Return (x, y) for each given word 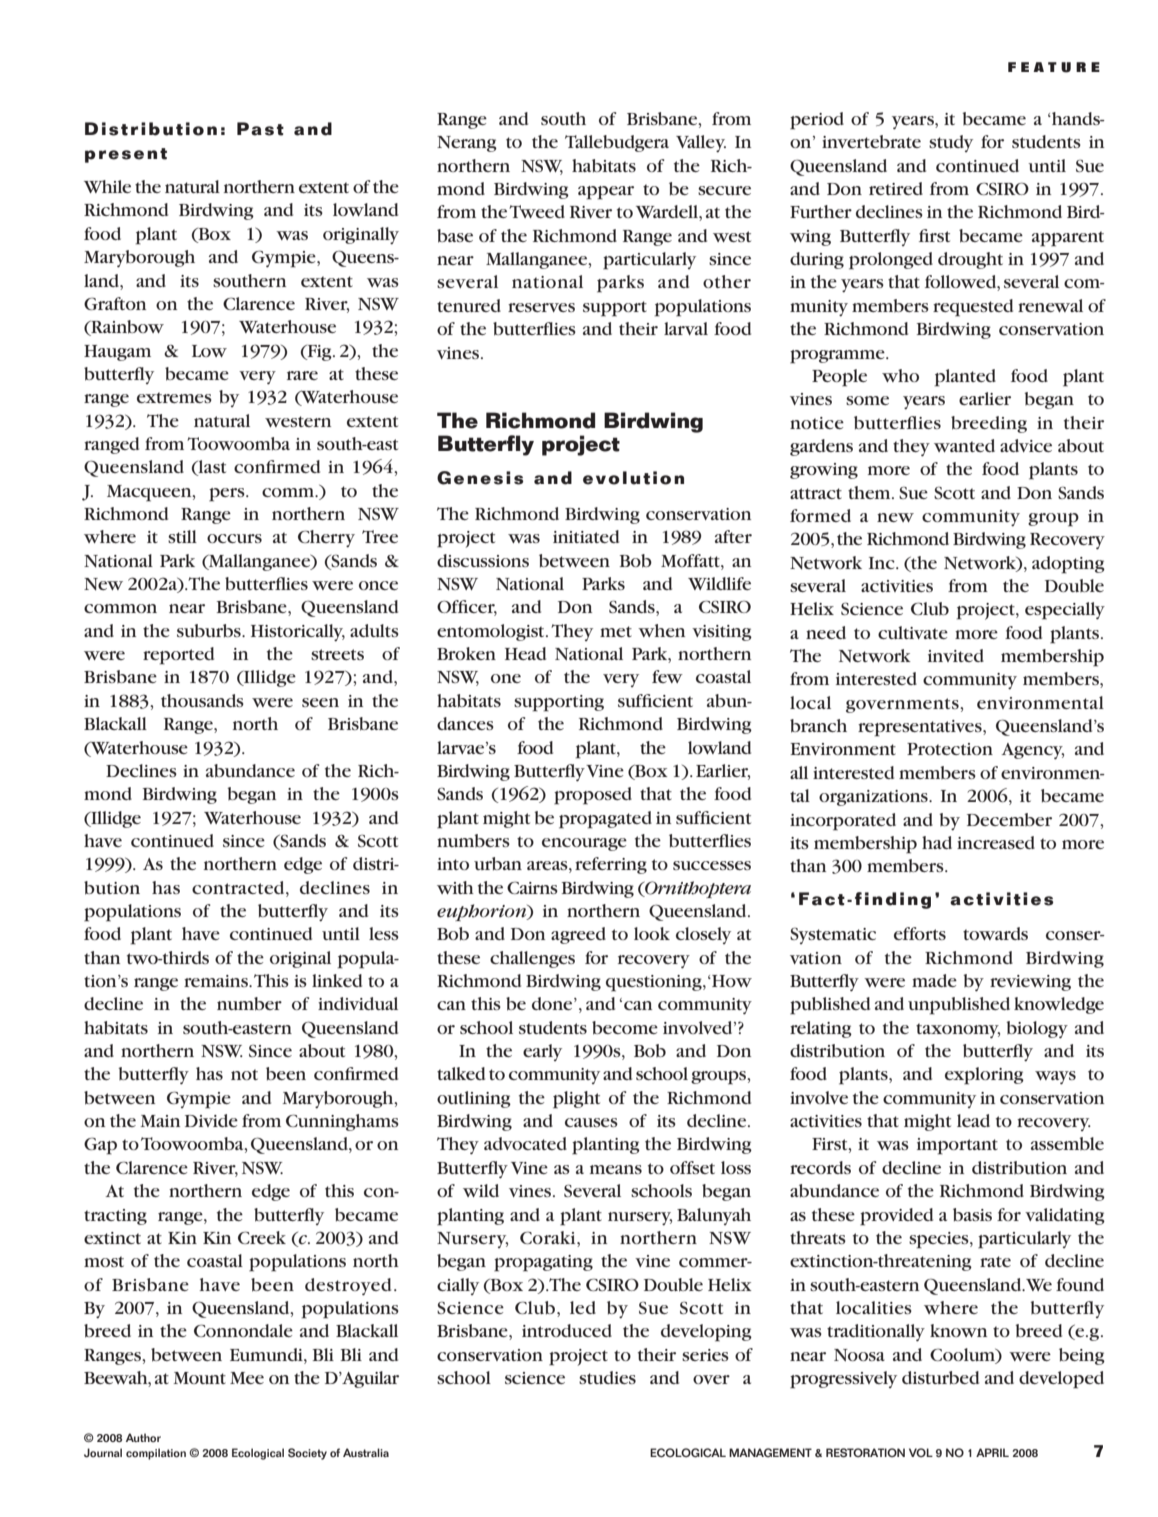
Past (260, 129)
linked (337, 980)
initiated (586, 536)
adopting (1068, 565)
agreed (578, 935)
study (951, 143)
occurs (234, 538)
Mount (200, 1378)
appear (606, 193)
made (934, 980)
